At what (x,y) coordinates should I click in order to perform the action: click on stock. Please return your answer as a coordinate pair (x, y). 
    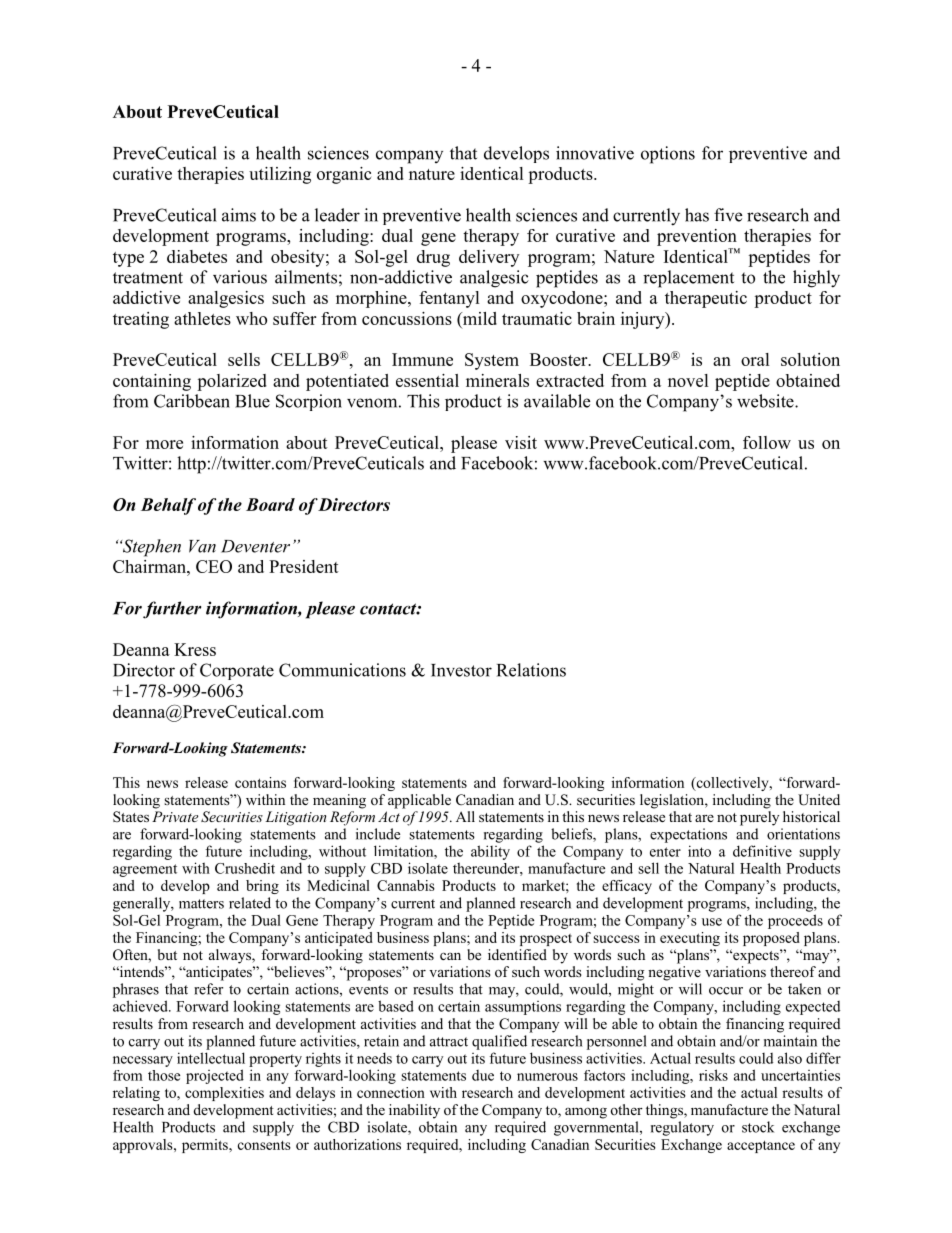
    Looking at the image, I should click on (758, 1127).
